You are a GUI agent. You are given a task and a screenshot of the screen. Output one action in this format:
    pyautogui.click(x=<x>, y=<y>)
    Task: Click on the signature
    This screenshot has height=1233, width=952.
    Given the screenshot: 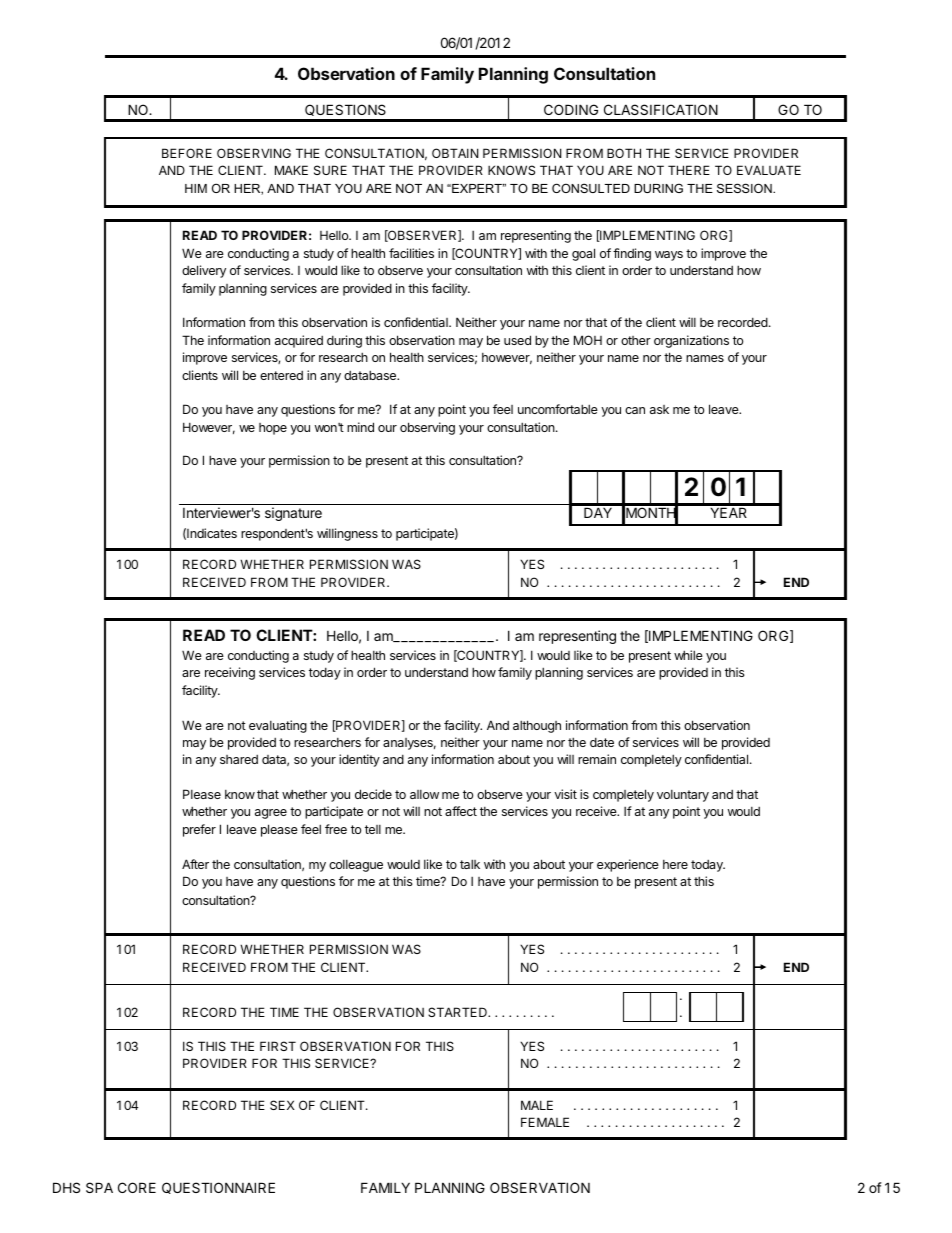 What is the action you would take?
    pyautogui.click(x=293, y=514)
